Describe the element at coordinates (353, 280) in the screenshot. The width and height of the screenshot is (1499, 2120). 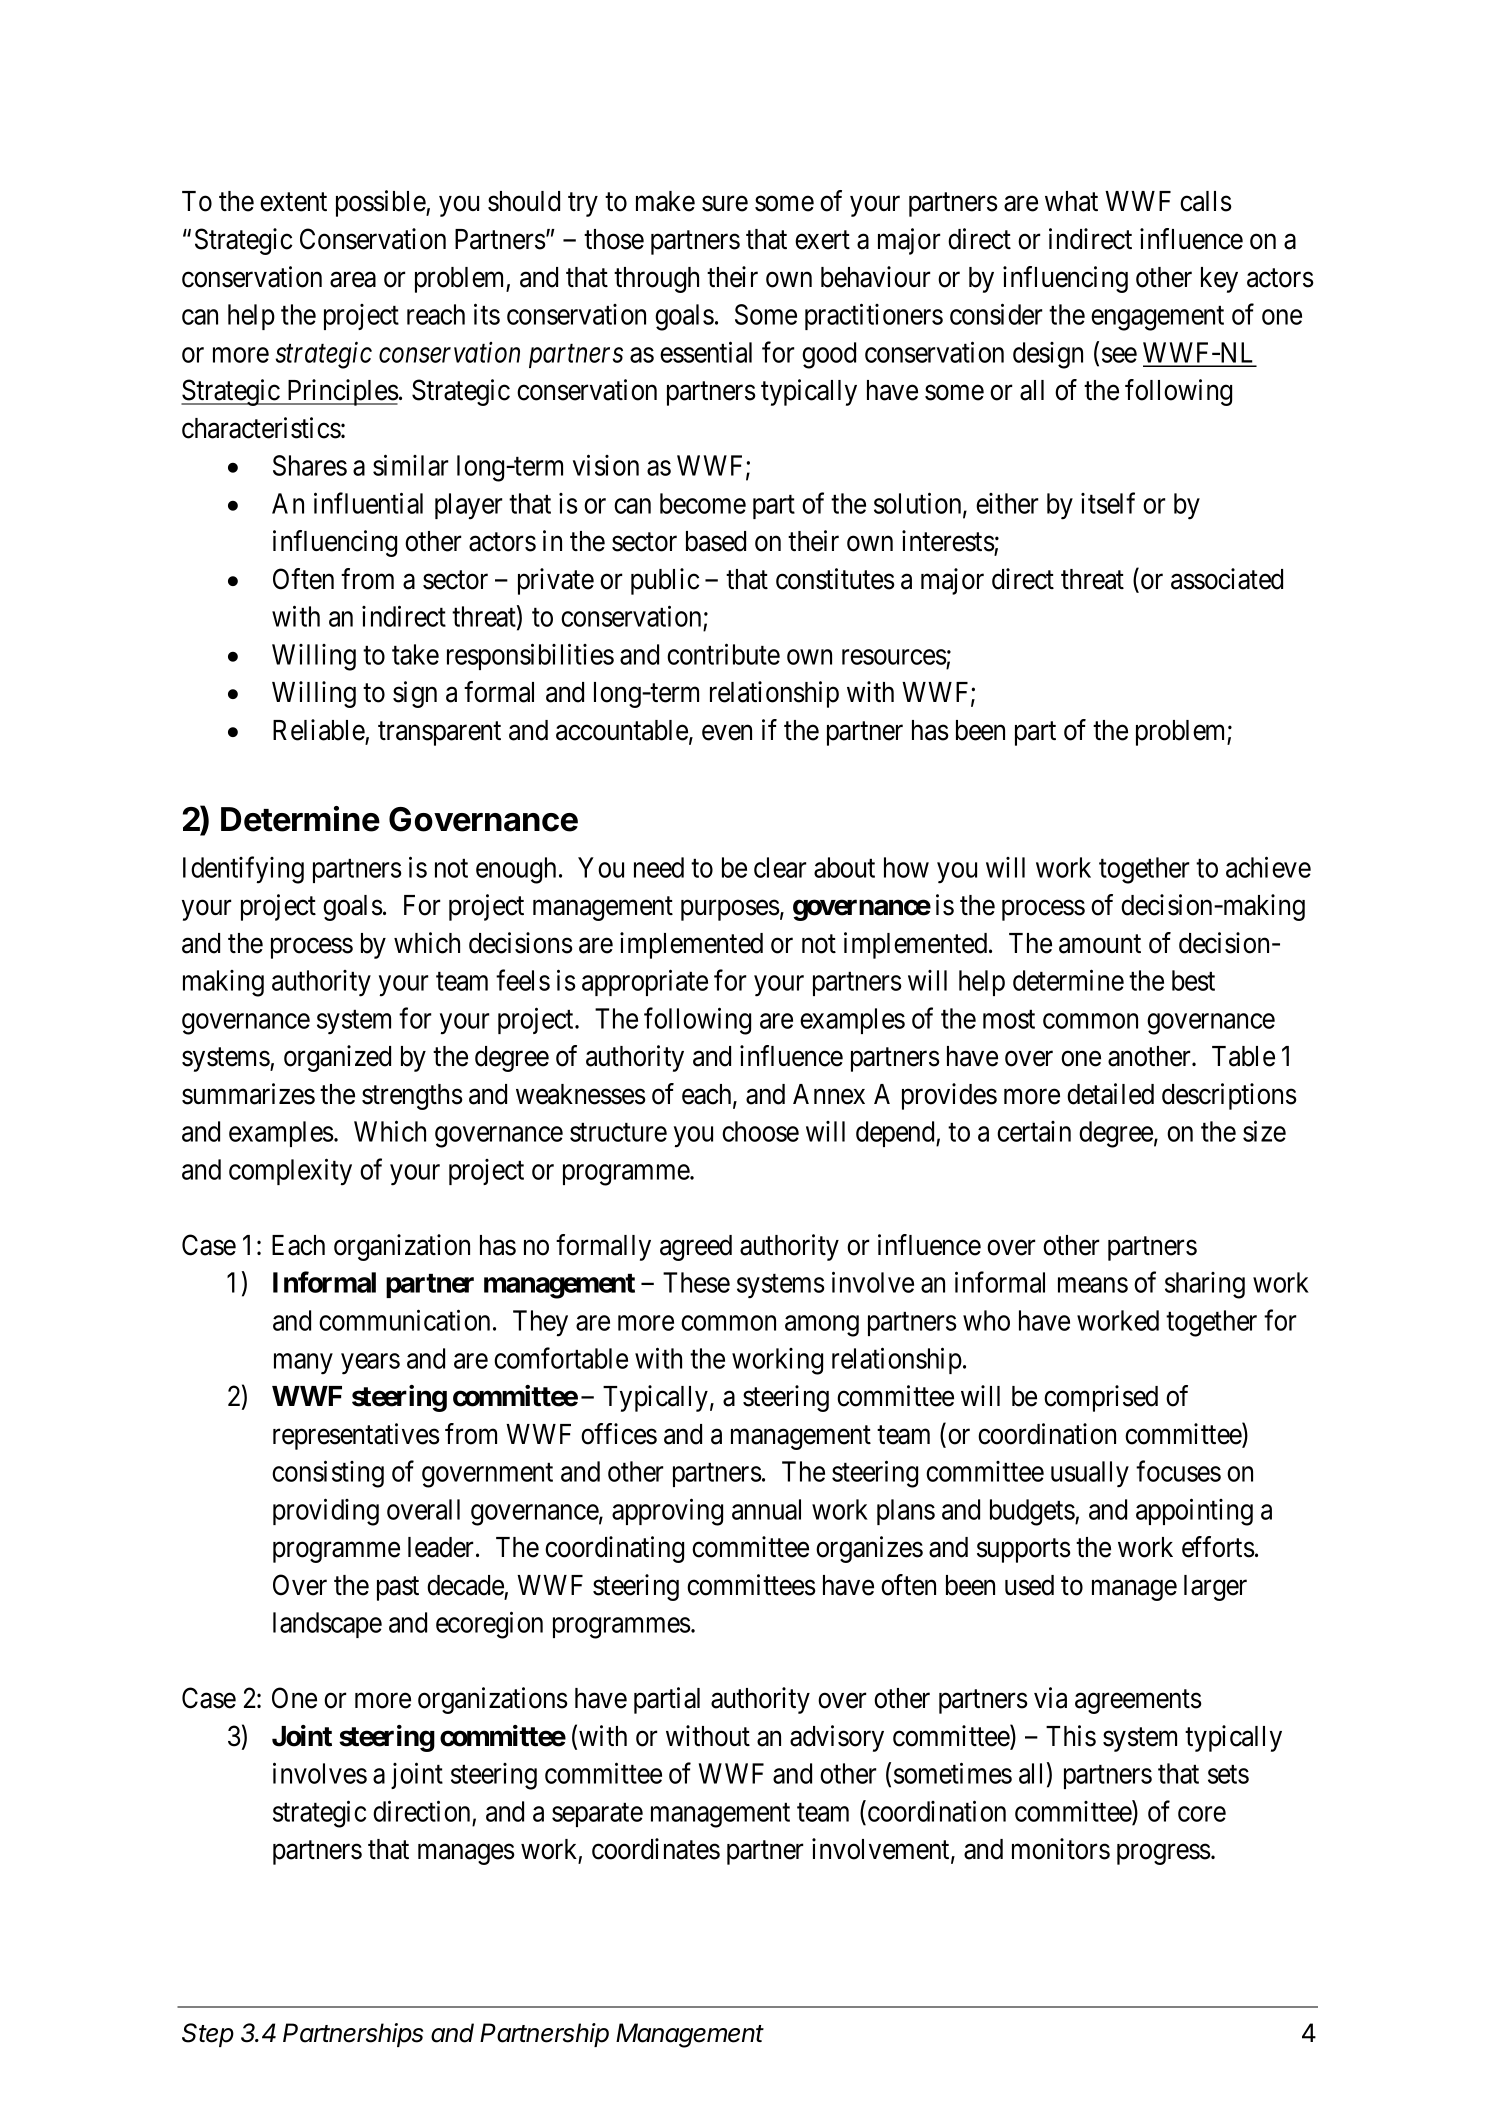
I see `area` at that location.
